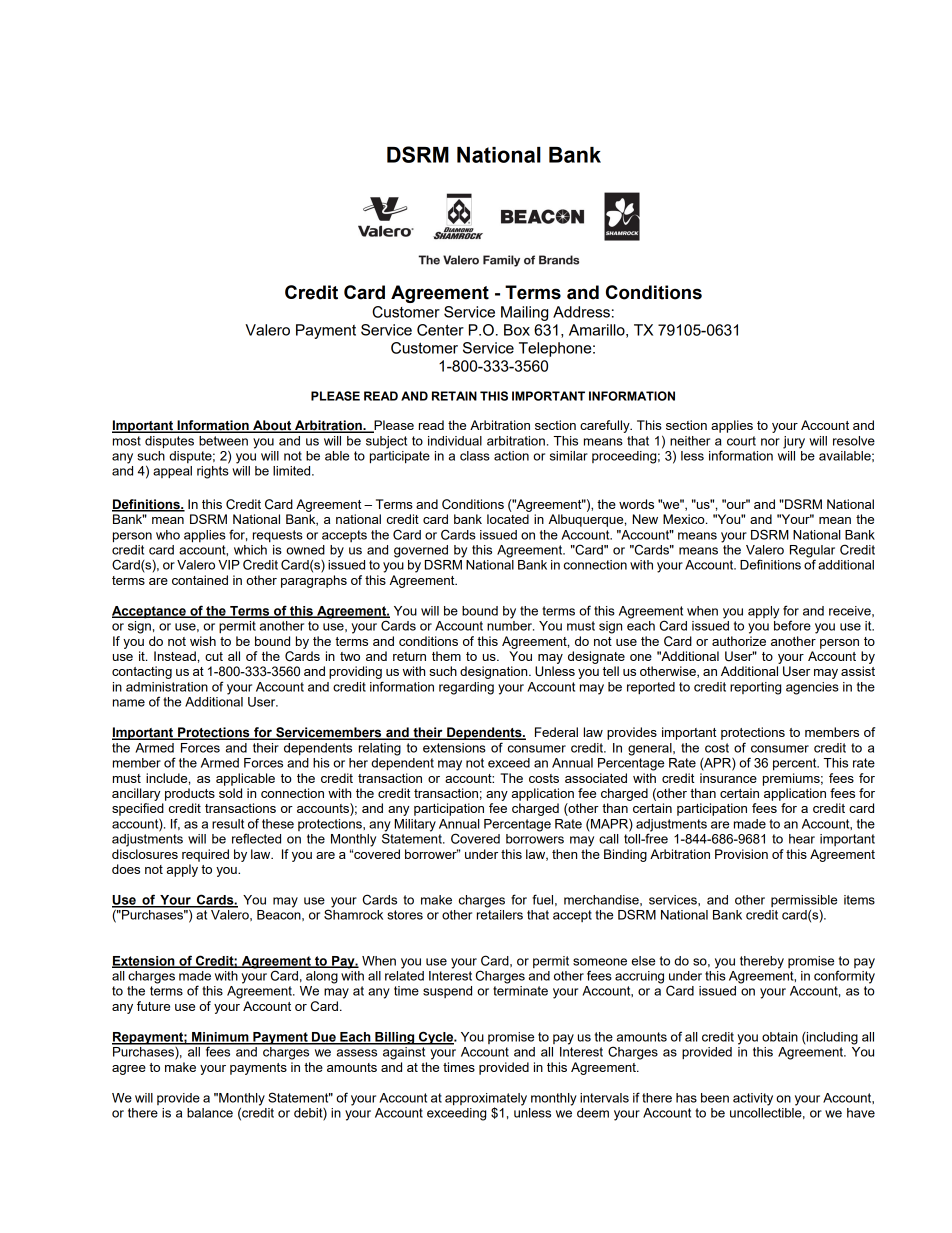 The image size is (952, 1233). I want to click on future, so click(153, 1006).
